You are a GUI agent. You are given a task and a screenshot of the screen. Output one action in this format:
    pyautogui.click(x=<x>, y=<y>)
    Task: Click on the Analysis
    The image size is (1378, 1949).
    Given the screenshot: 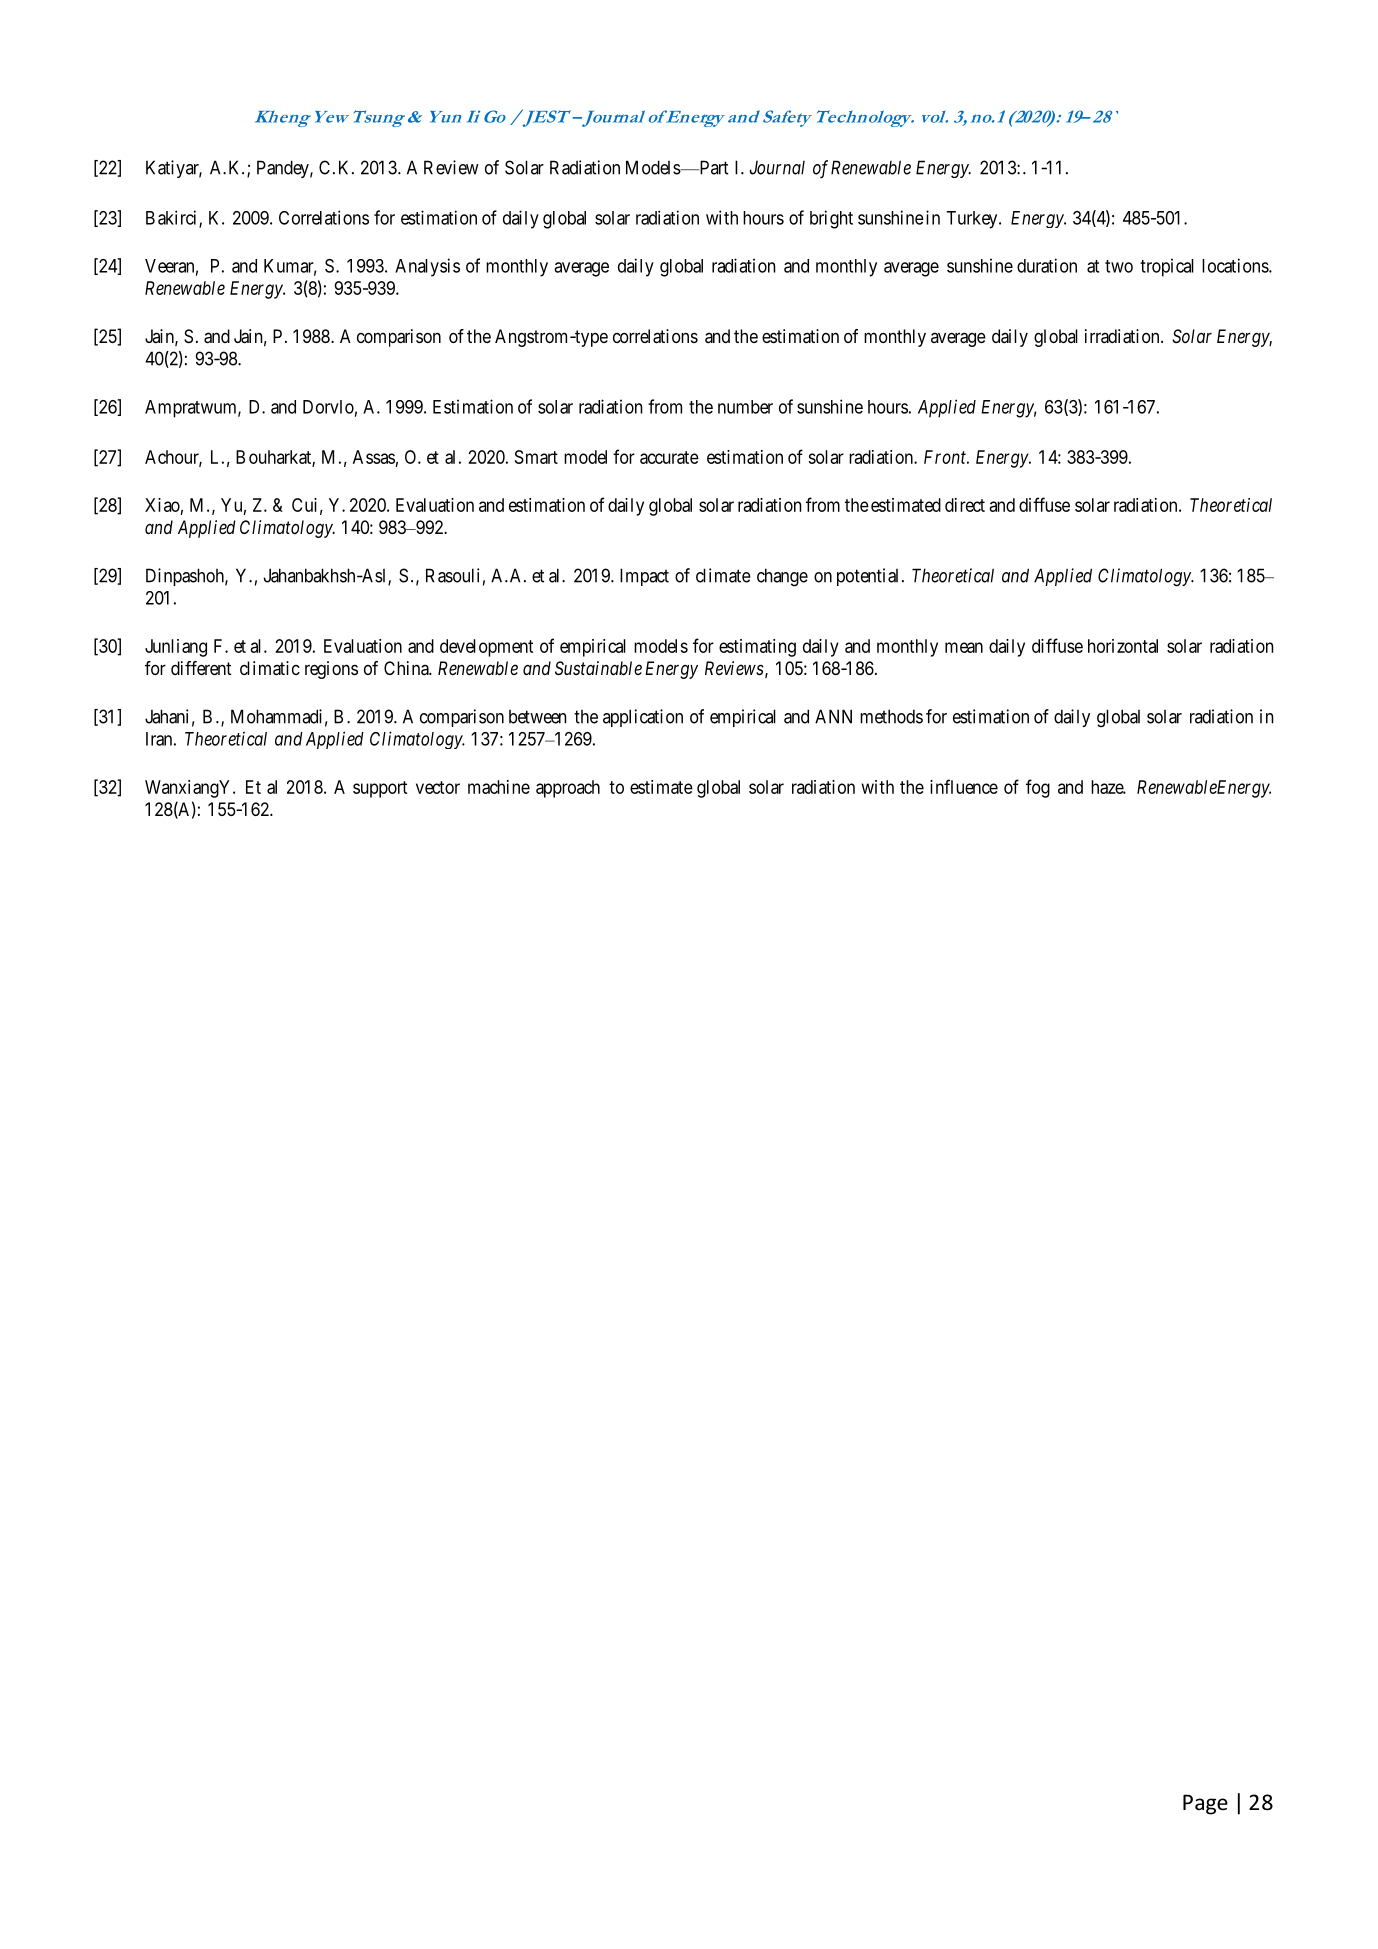 What is the action you would take?
    pyautogui.click(x=427, y=267)
